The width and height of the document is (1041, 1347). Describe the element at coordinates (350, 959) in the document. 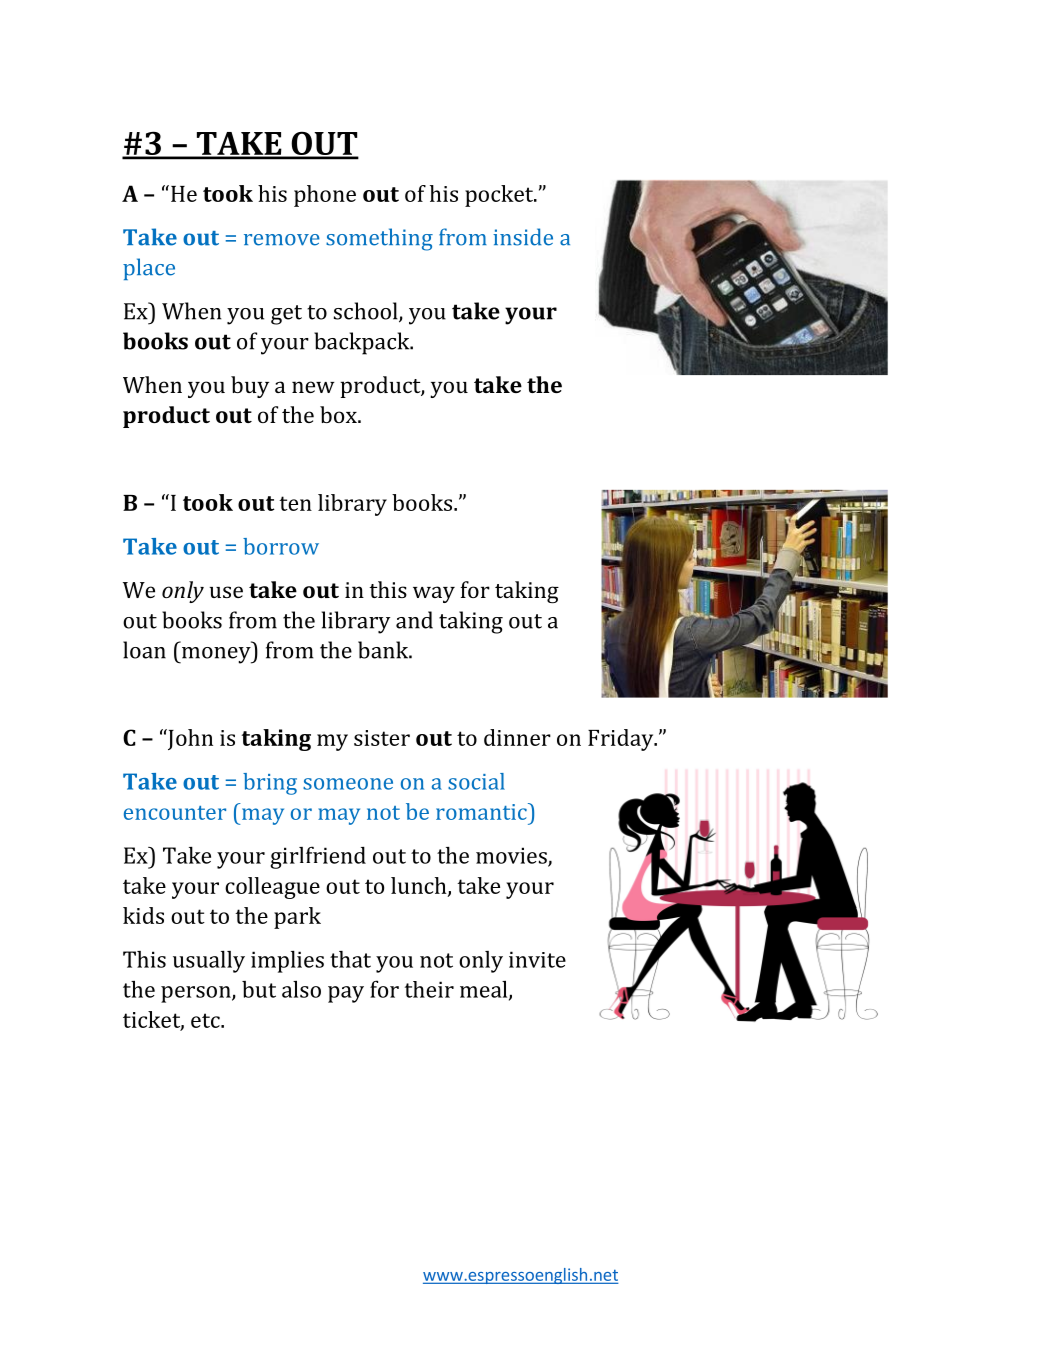

I see `that` at that location.
